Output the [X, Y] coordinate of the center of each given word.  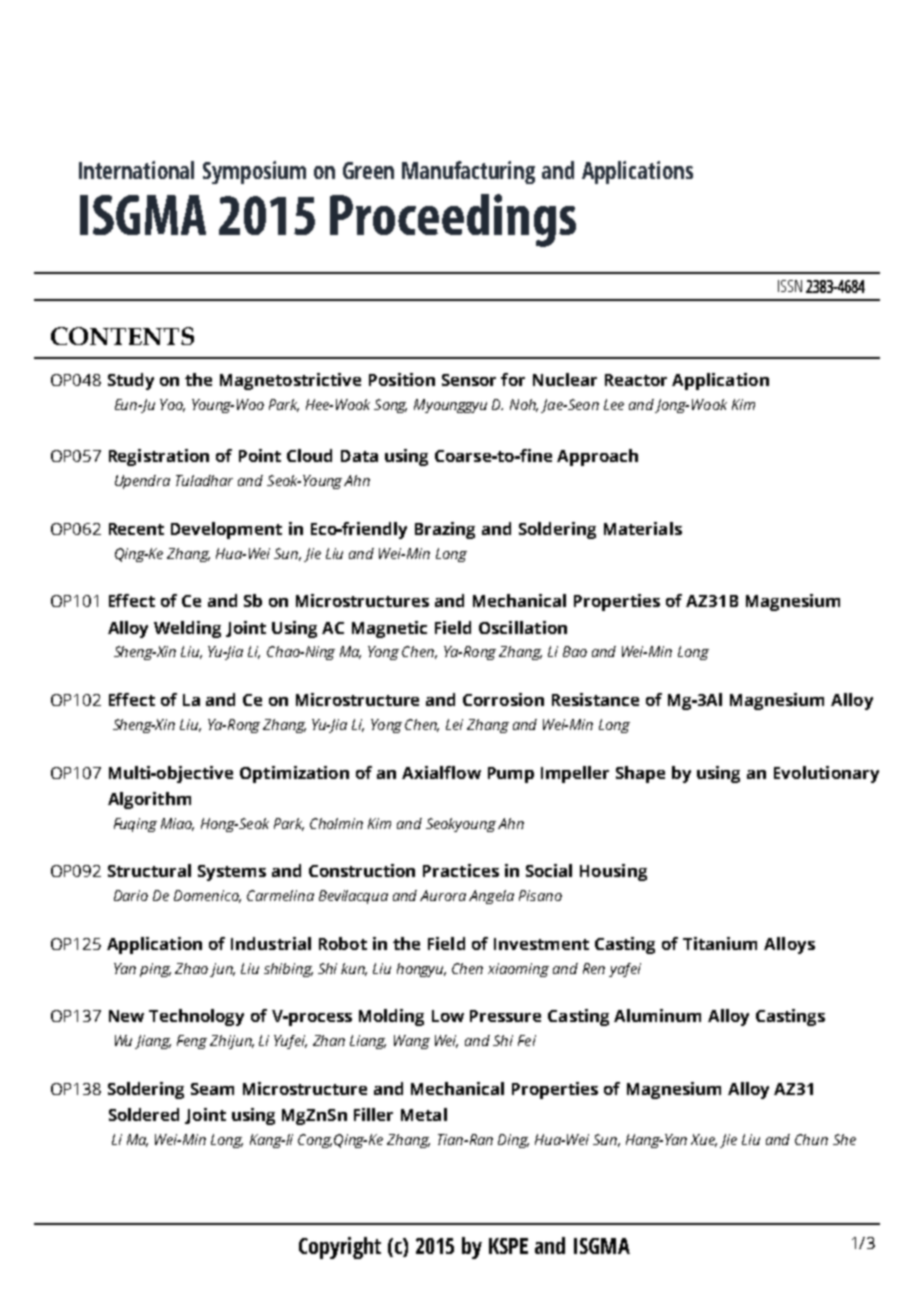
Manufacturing [468, 172]
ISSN [790, 286]
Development [226, 530]
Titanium [720, 943]
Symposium [254, 172]
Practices [461, 870]
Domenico [207, 896]
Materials [643, 528]
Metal [424, 1114]
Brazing [445, 530]
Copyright [340, 1248]
